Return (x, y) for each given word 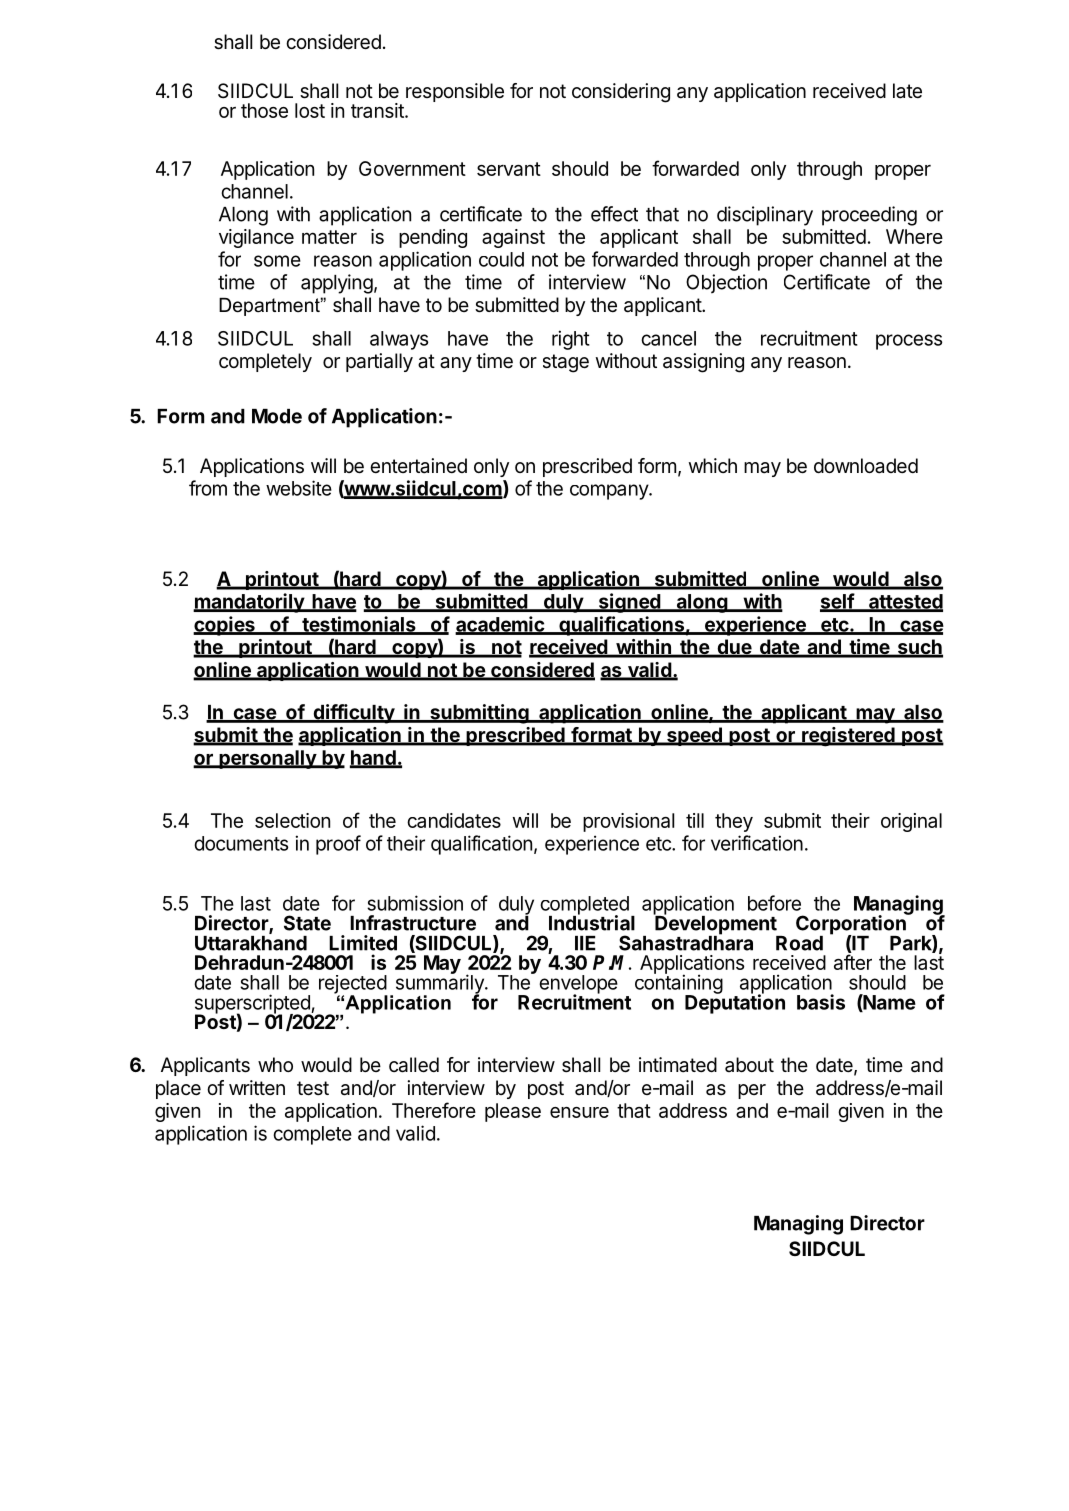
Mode (277, 416)
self (838, 602)
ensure (579, 1112)
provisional (628, 822)
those (264, 110)
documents (241, 843)
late (907, 91)
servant (509, 169)
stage (566, 363)
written (257, 1087)
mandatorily (249, 603)
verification (757, 843)
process (909, 342)
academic (500, 625)
